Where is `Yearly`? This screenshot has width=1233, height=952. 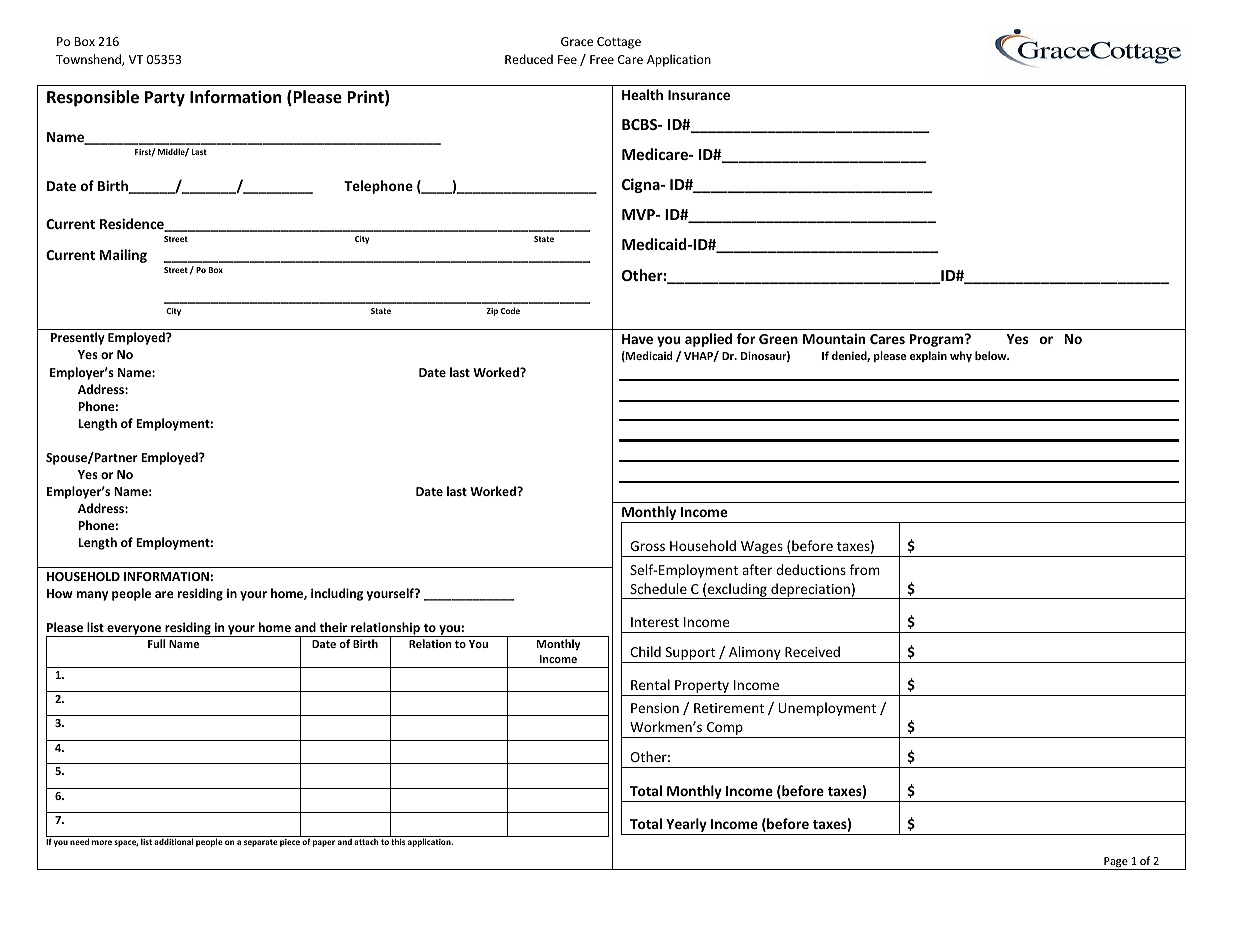
Yearly is located at coordinates (686, 826).
